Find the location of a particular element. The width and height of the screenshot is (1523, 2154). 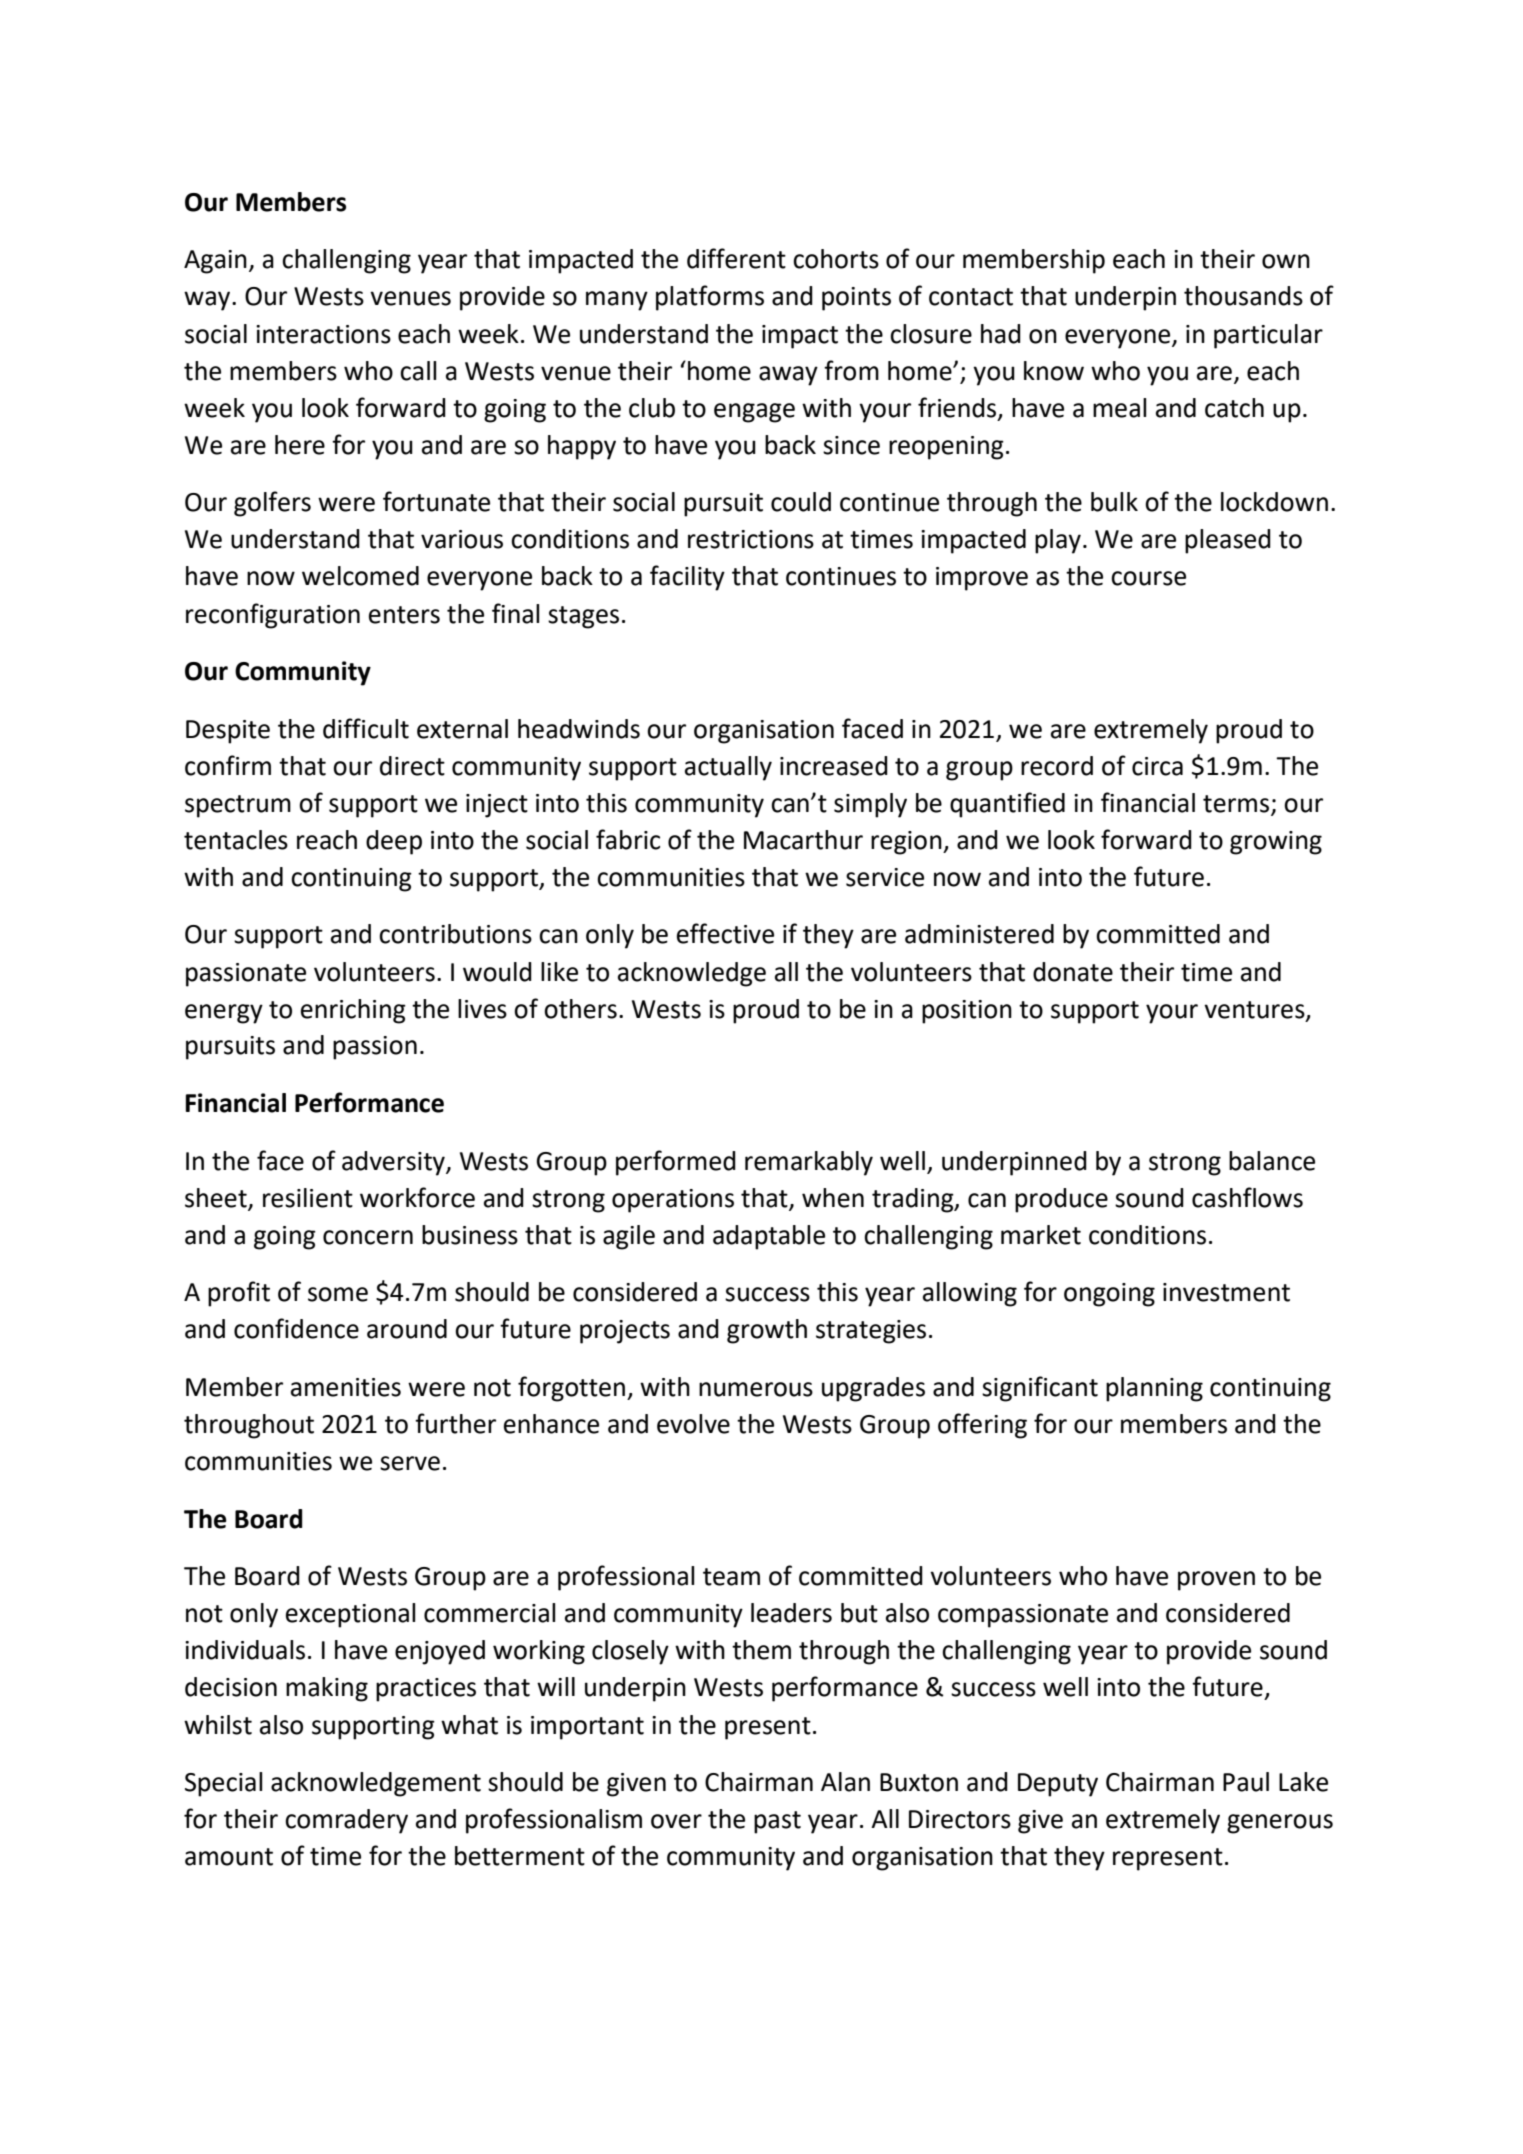

planning is located at coordinates (1154, 1389).
